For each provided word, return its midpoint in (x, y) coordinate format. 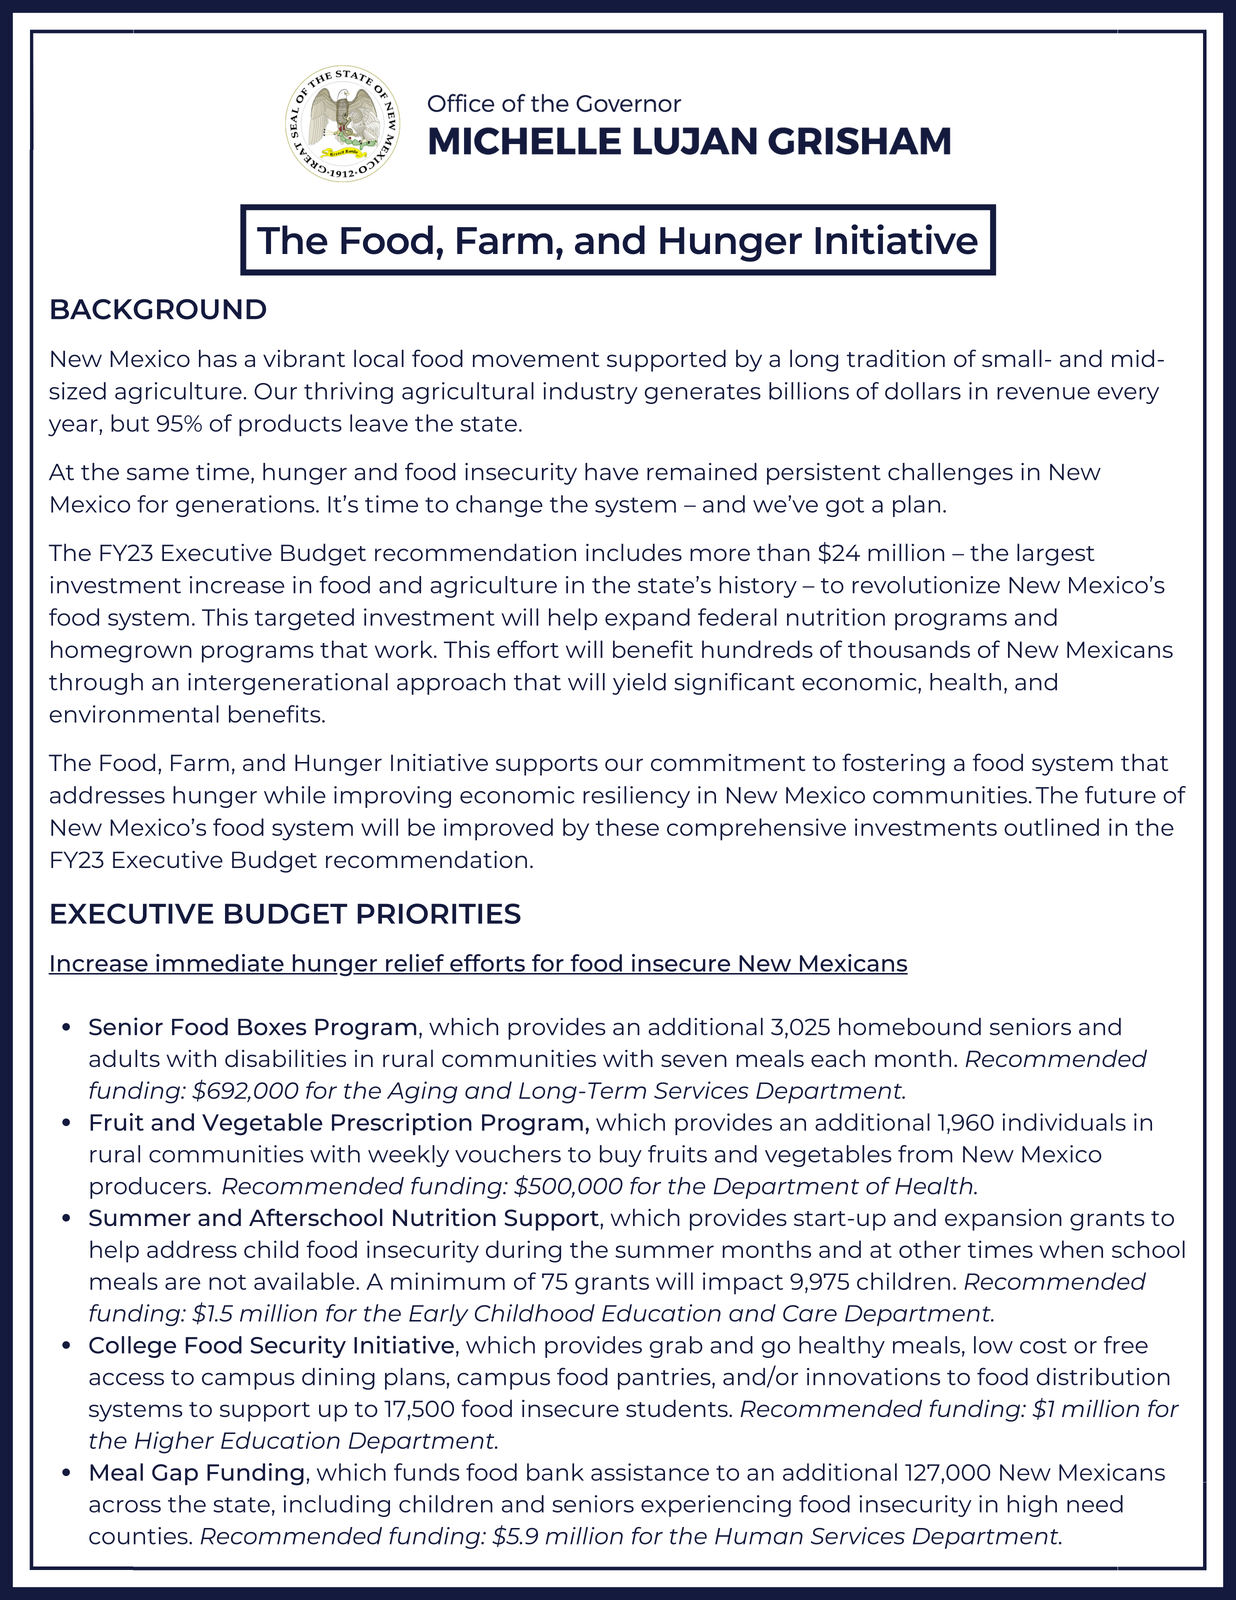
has (218, 358)
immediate (220, 964)
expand (647, 619)
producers (149, 1188)
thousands (909, 649)
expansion (1003, 1220)
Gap (175, 1474)
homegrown (121, 651)
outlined (1051, 827)
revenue (1043, 393)
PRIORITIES (439, 913)
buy (621, 1156)
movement (536, 359)
